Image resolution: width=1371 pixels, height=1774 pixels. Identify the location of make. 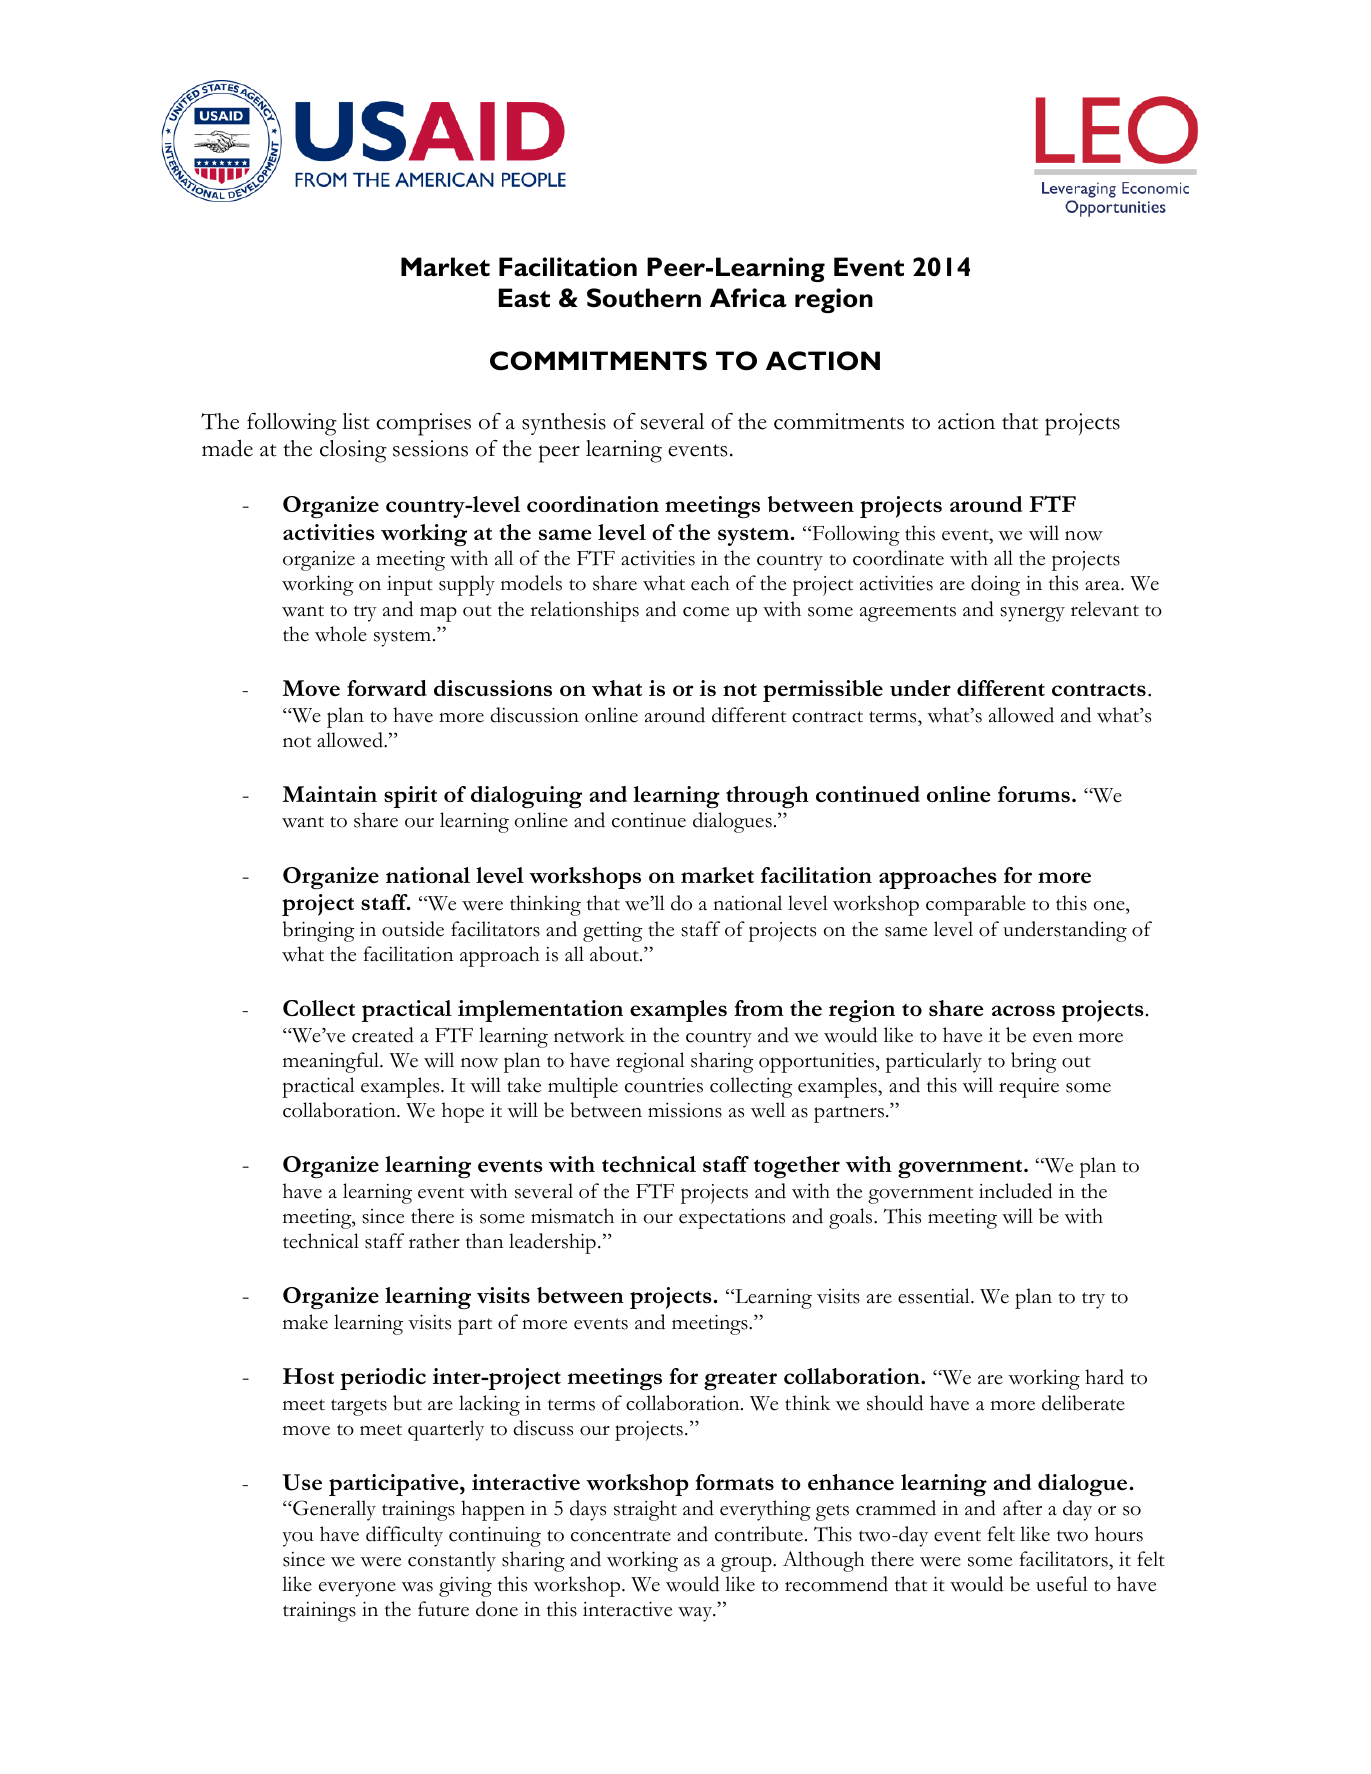
(305, 1322).
